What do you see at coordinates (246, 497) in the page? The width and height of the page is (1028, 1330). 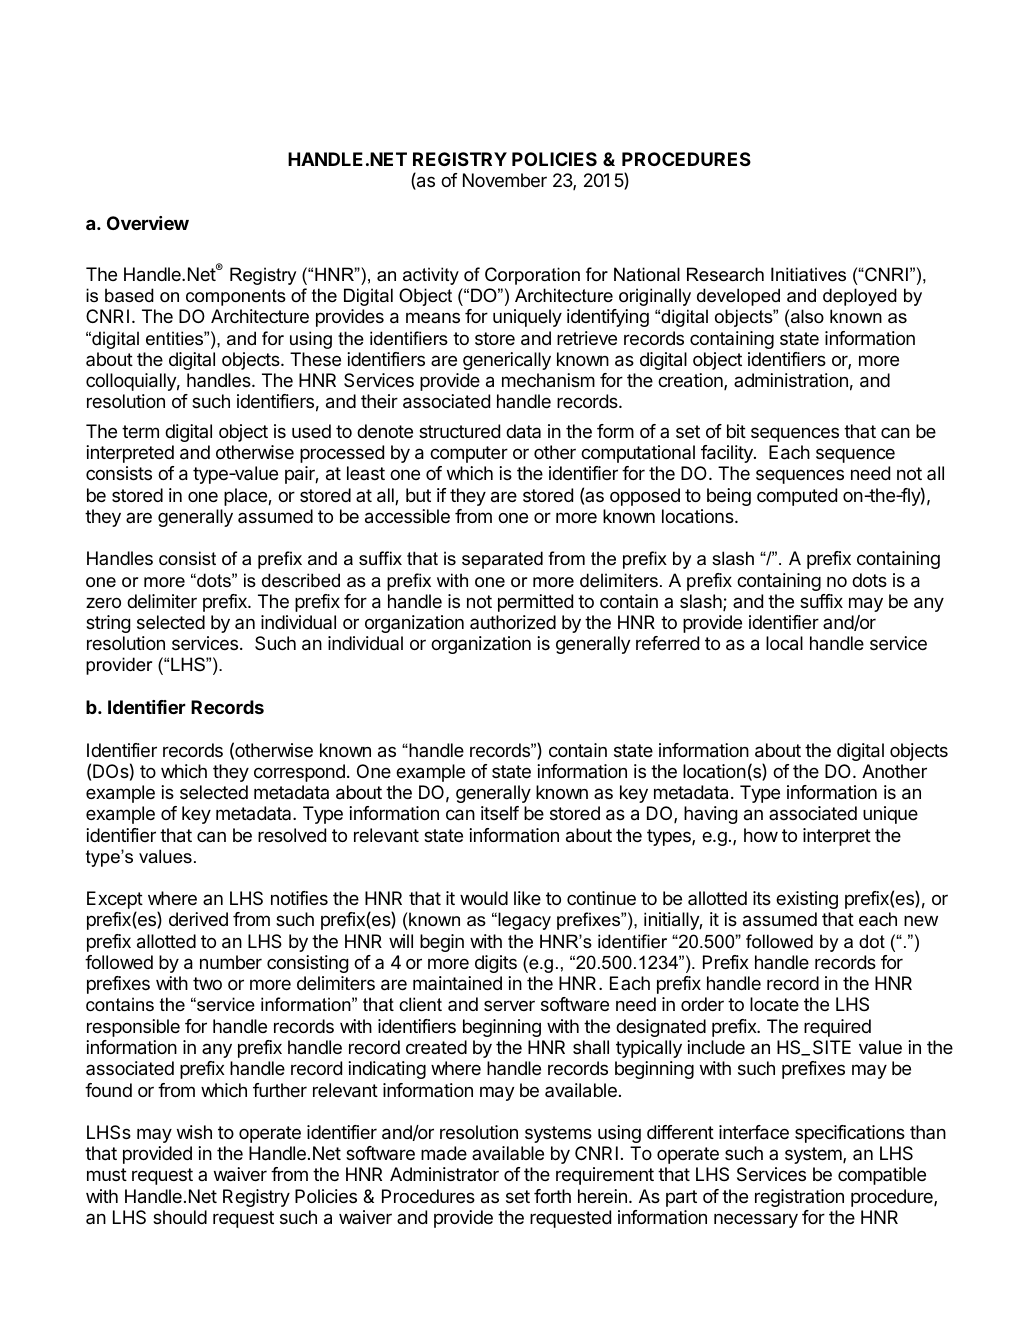 I see `place` at bounding box center [246, 497].
